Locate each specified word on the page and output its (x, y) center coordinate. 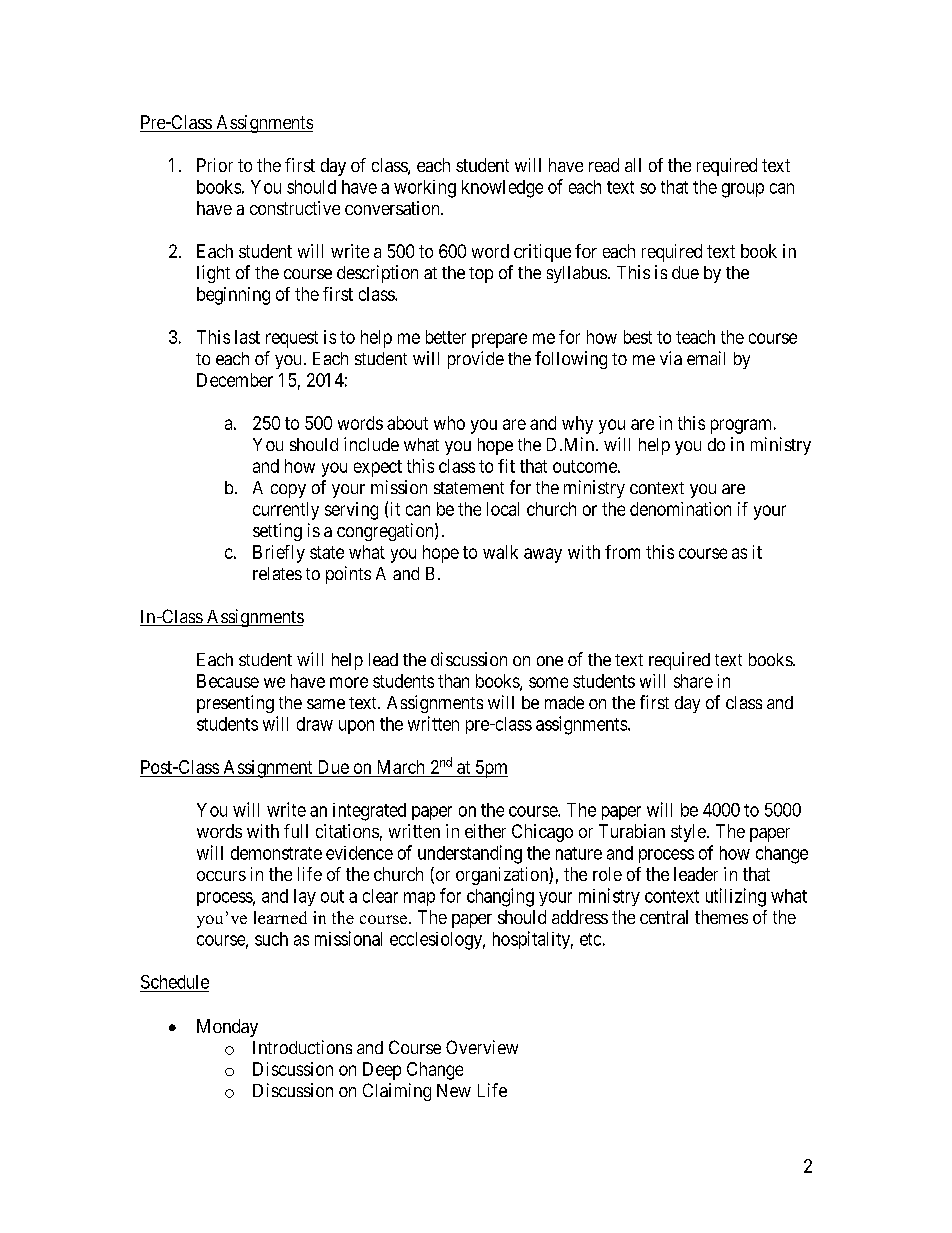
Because (228, 681)
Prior (215, 165)
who (449, 423)
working (425, 189)
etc (590, 939)
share (693, 681)
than (453, 681)
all (633, 165)
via (671, 358)
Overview (482, 1047)
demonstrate (276, 853)
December (235, 380)
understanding (470, 854)
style (688, 833)
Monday (227, 1028)
